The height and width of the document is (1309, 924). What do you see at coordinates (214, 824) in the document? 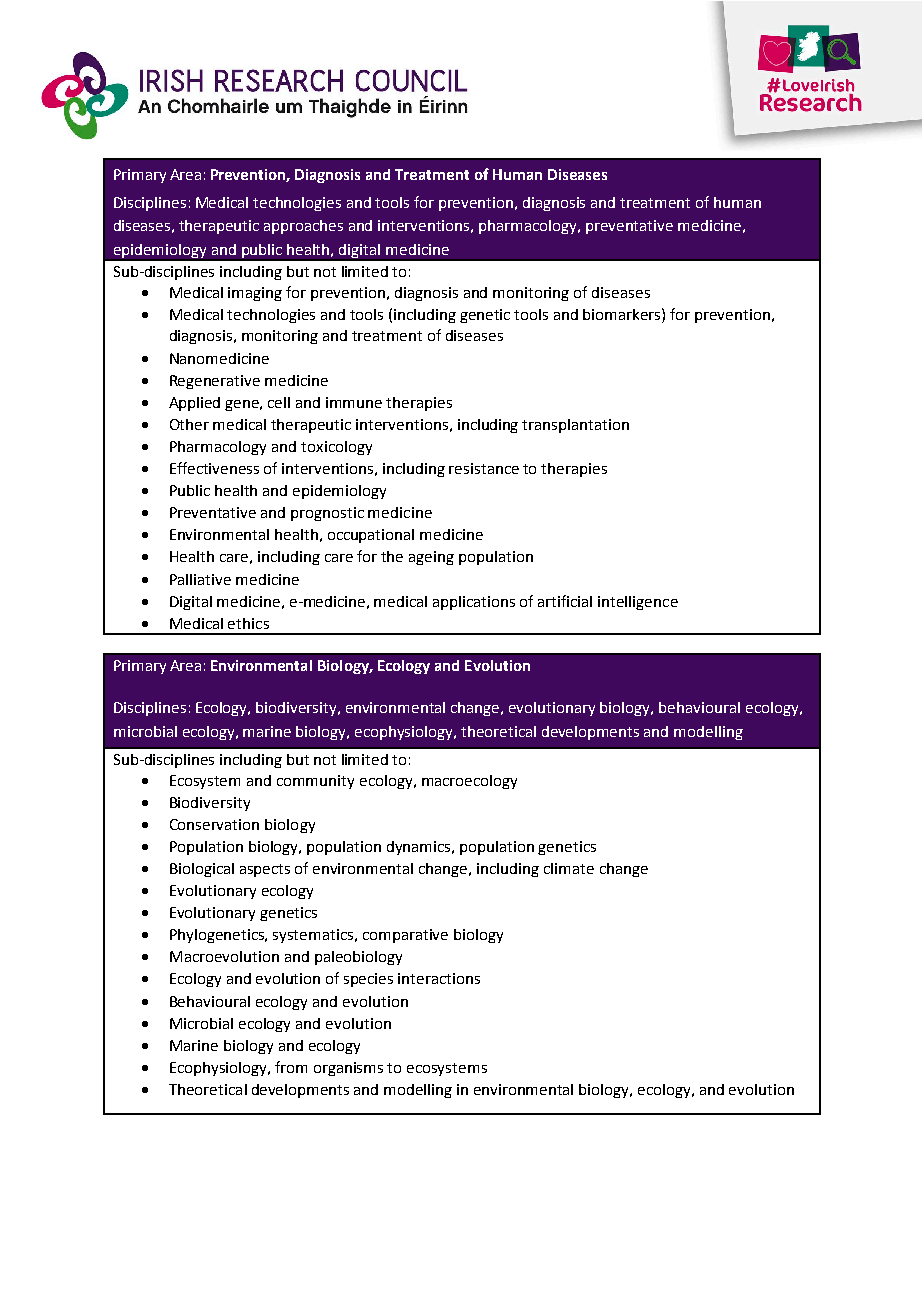
I see `Conservation` at bounding box center [214, 824].
